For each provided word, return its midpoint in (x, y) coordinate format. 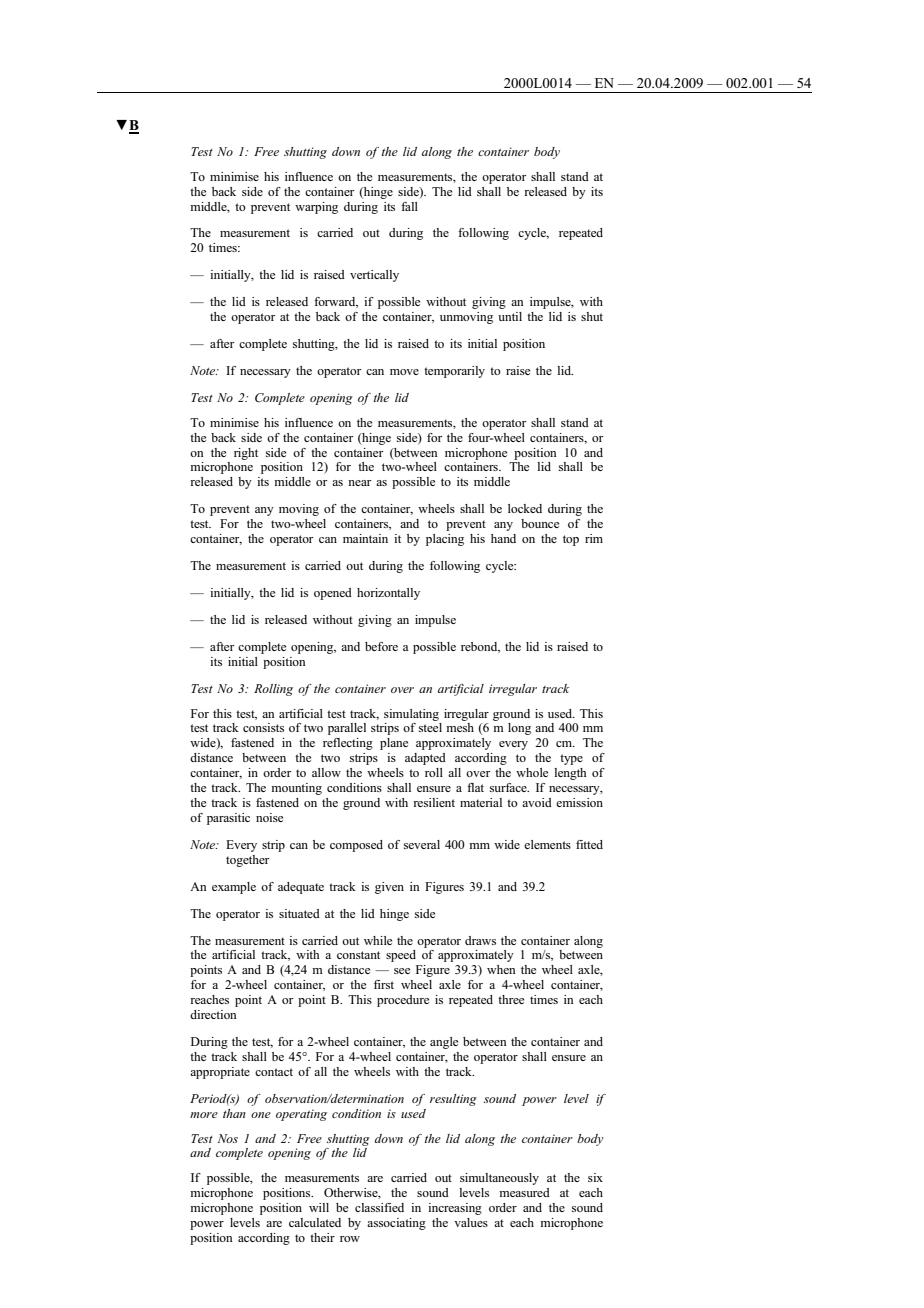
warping (316, 208)
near (359, 483)
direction (213, 1014)
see (402, 971)
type (571, 759)
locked (525, 508)
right (246, 454)
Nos (227, 1138)
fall (409, 206)
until (510, 316)
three (511, 999)
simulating (411, 715)
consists (263, 727)
